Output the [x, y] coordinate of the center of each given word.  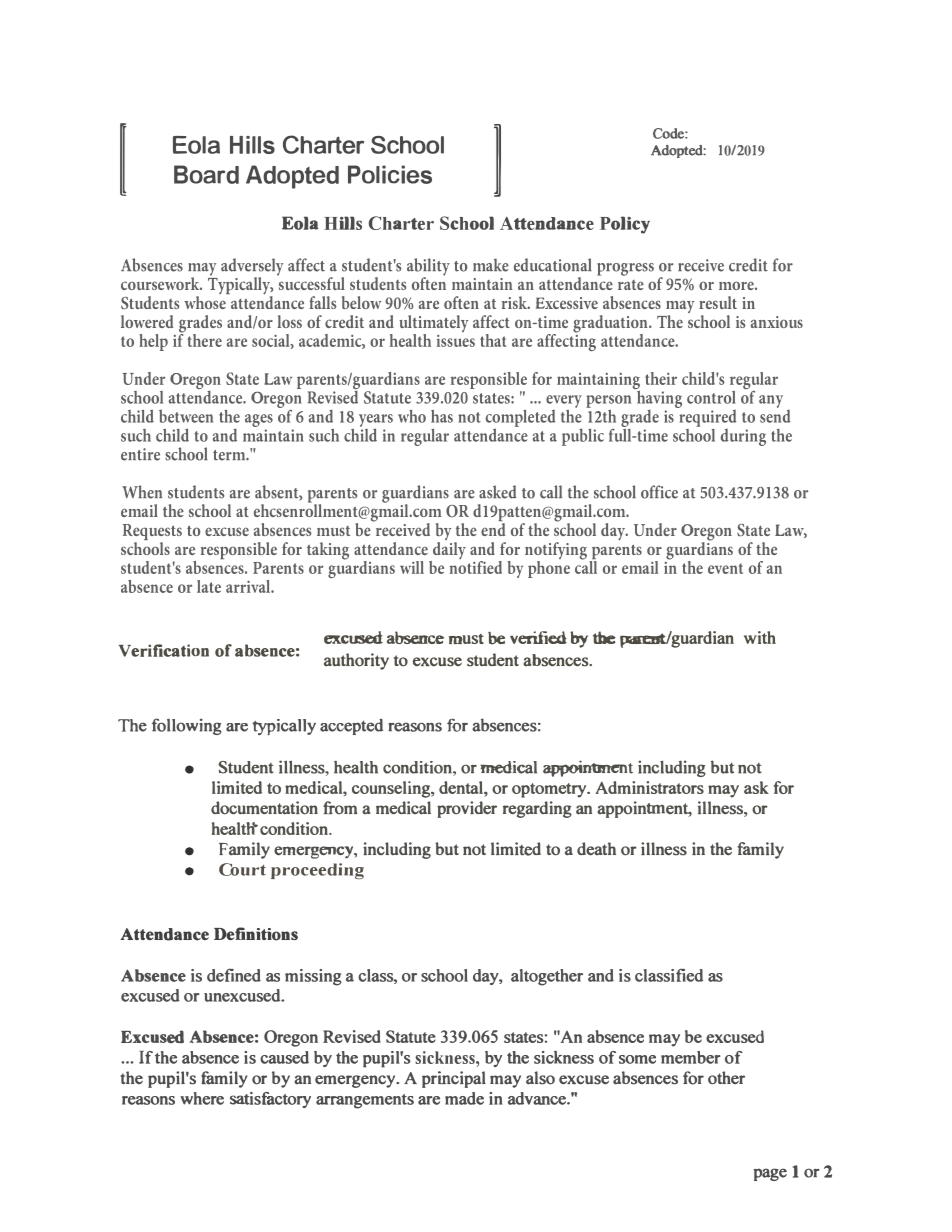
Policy [625, 225]
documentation [264, 808]
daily [448, 550]
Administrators [649, 787]
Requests [152, 533]
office [659, 492]
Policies [390, 174]
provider [467, 809]
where [202, 1098]
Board [206, 174]
